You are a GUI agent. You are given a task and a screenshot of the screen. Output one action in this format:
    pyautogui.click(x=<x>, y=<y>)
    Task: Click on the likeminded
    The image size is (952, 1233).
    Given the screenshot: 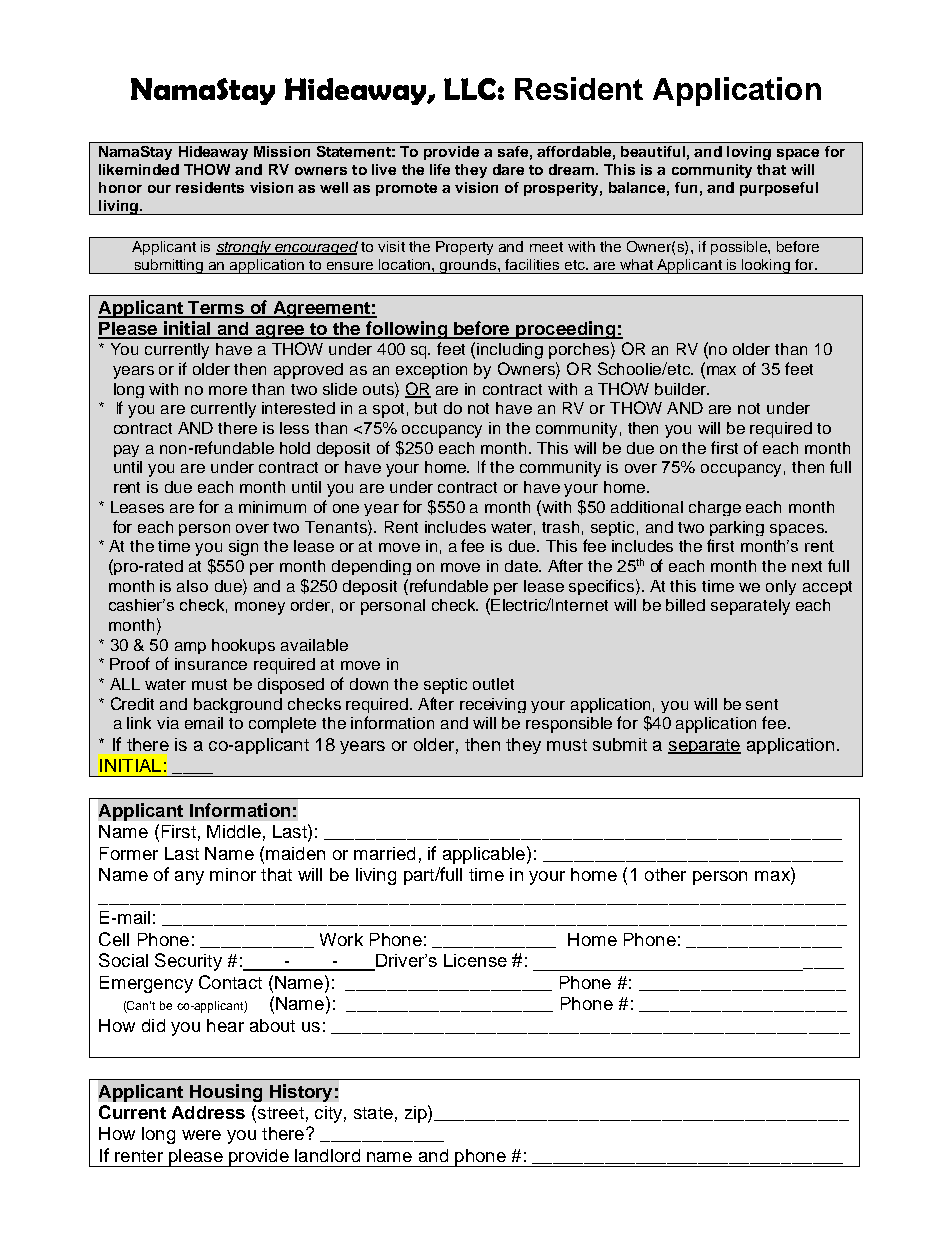 What is the action you would take?
    pyautogui.click(x=139, y=169)
